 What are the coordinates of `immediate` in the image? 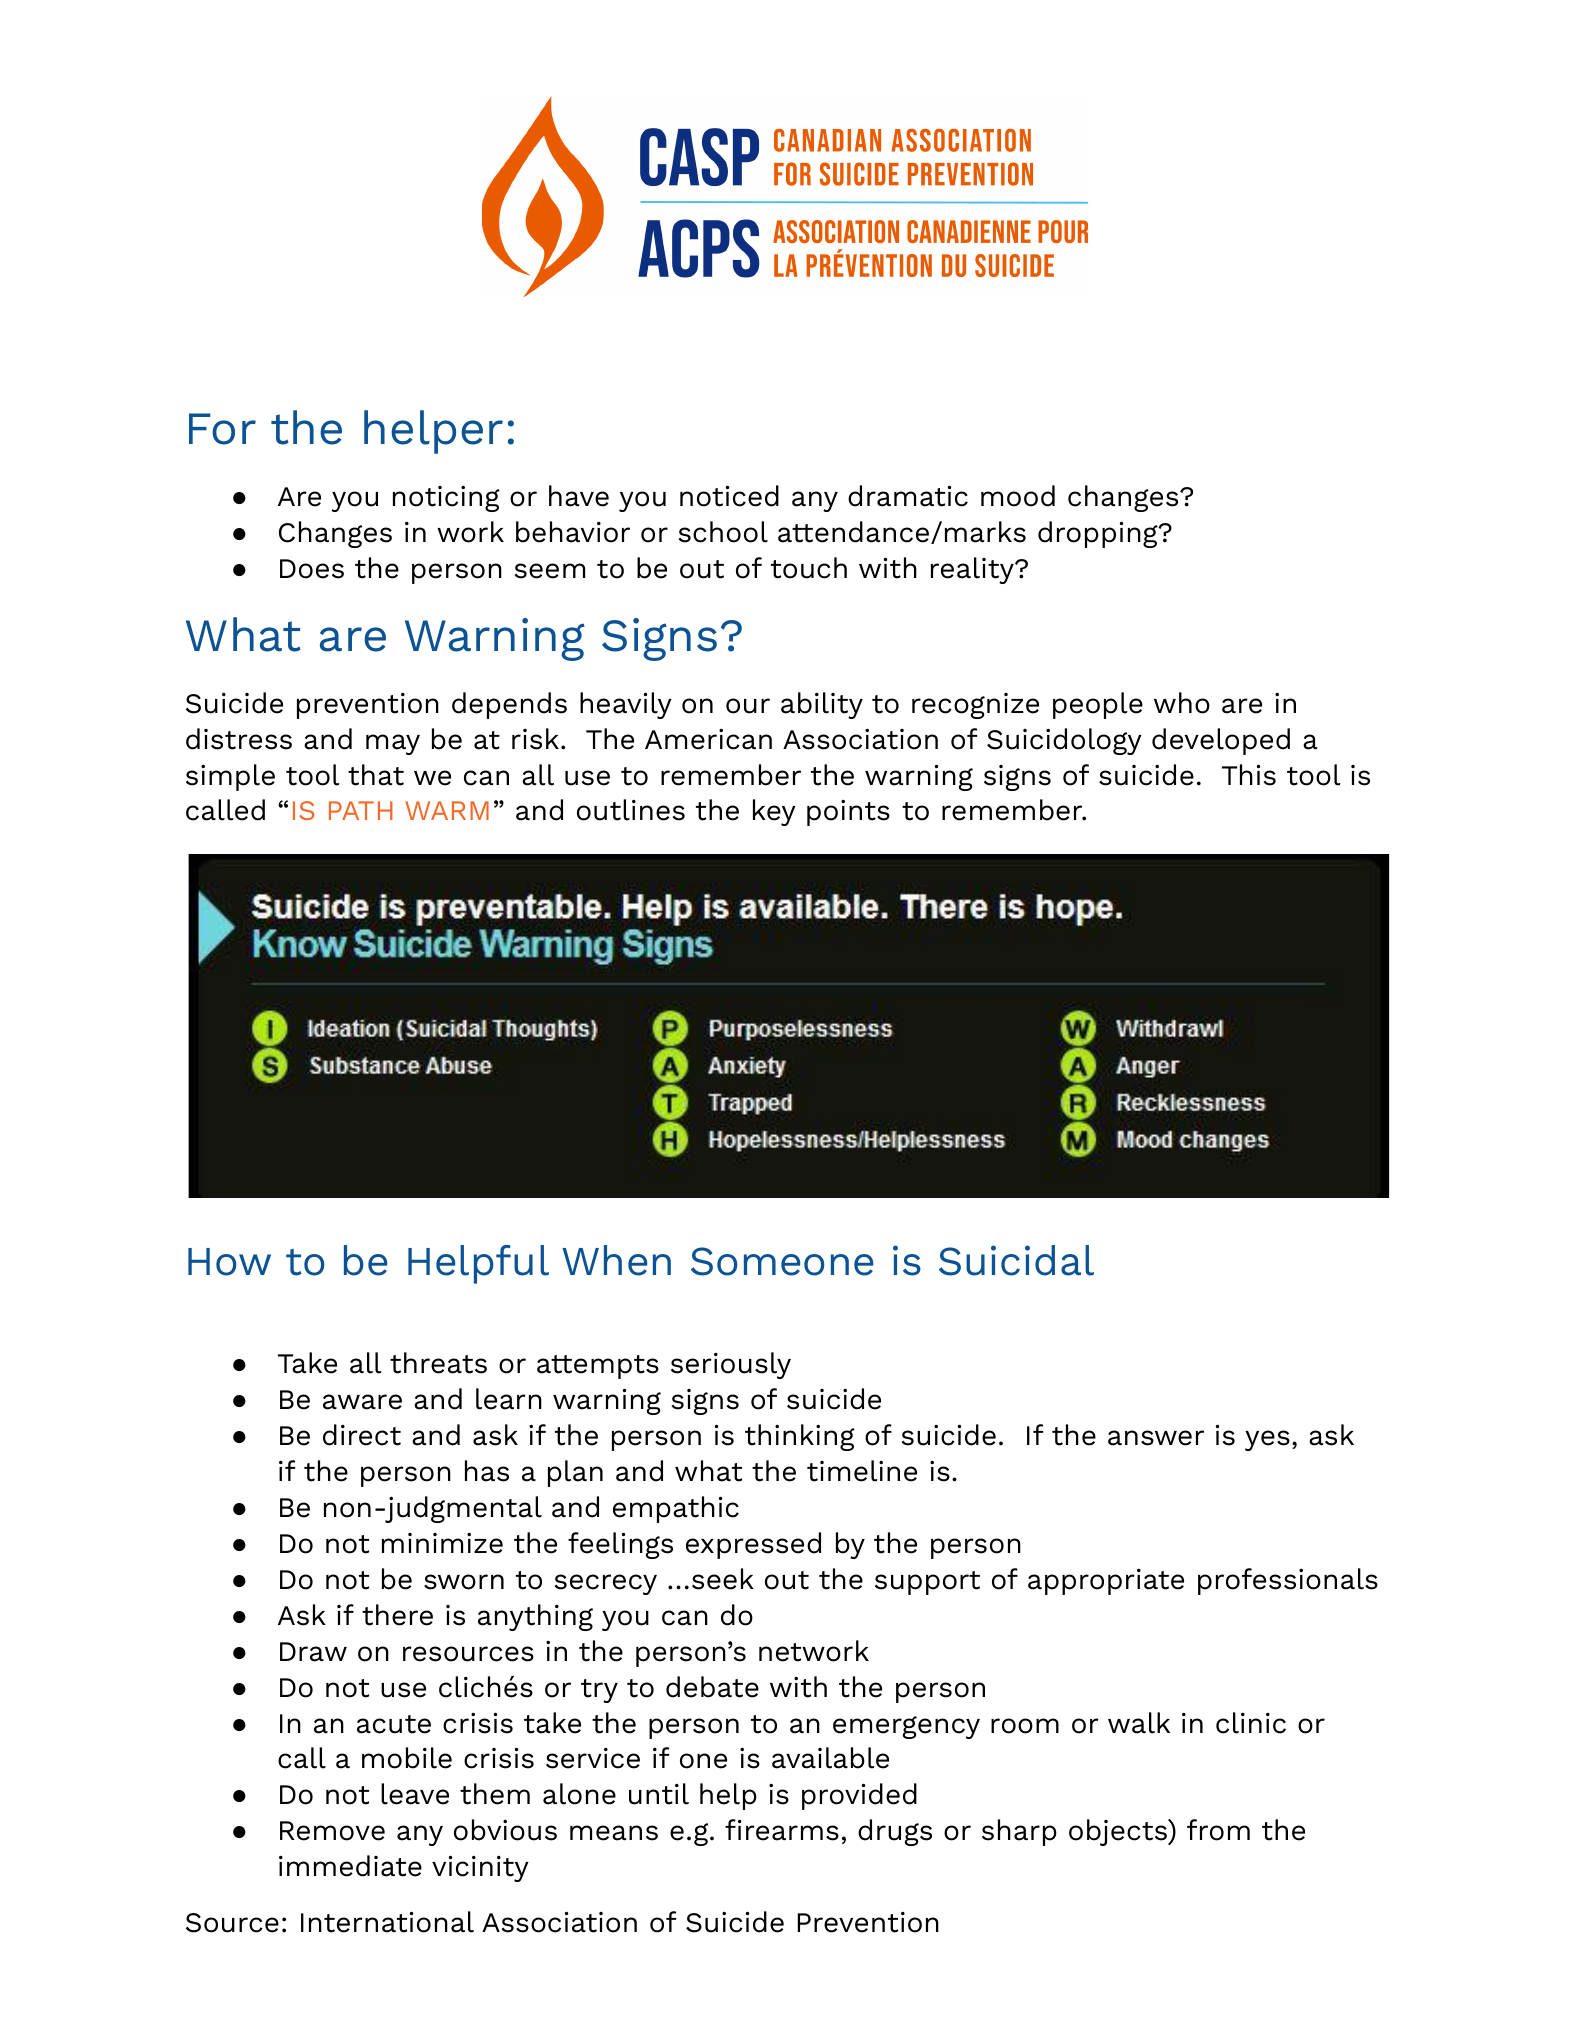 It's located at (350, 1866).
